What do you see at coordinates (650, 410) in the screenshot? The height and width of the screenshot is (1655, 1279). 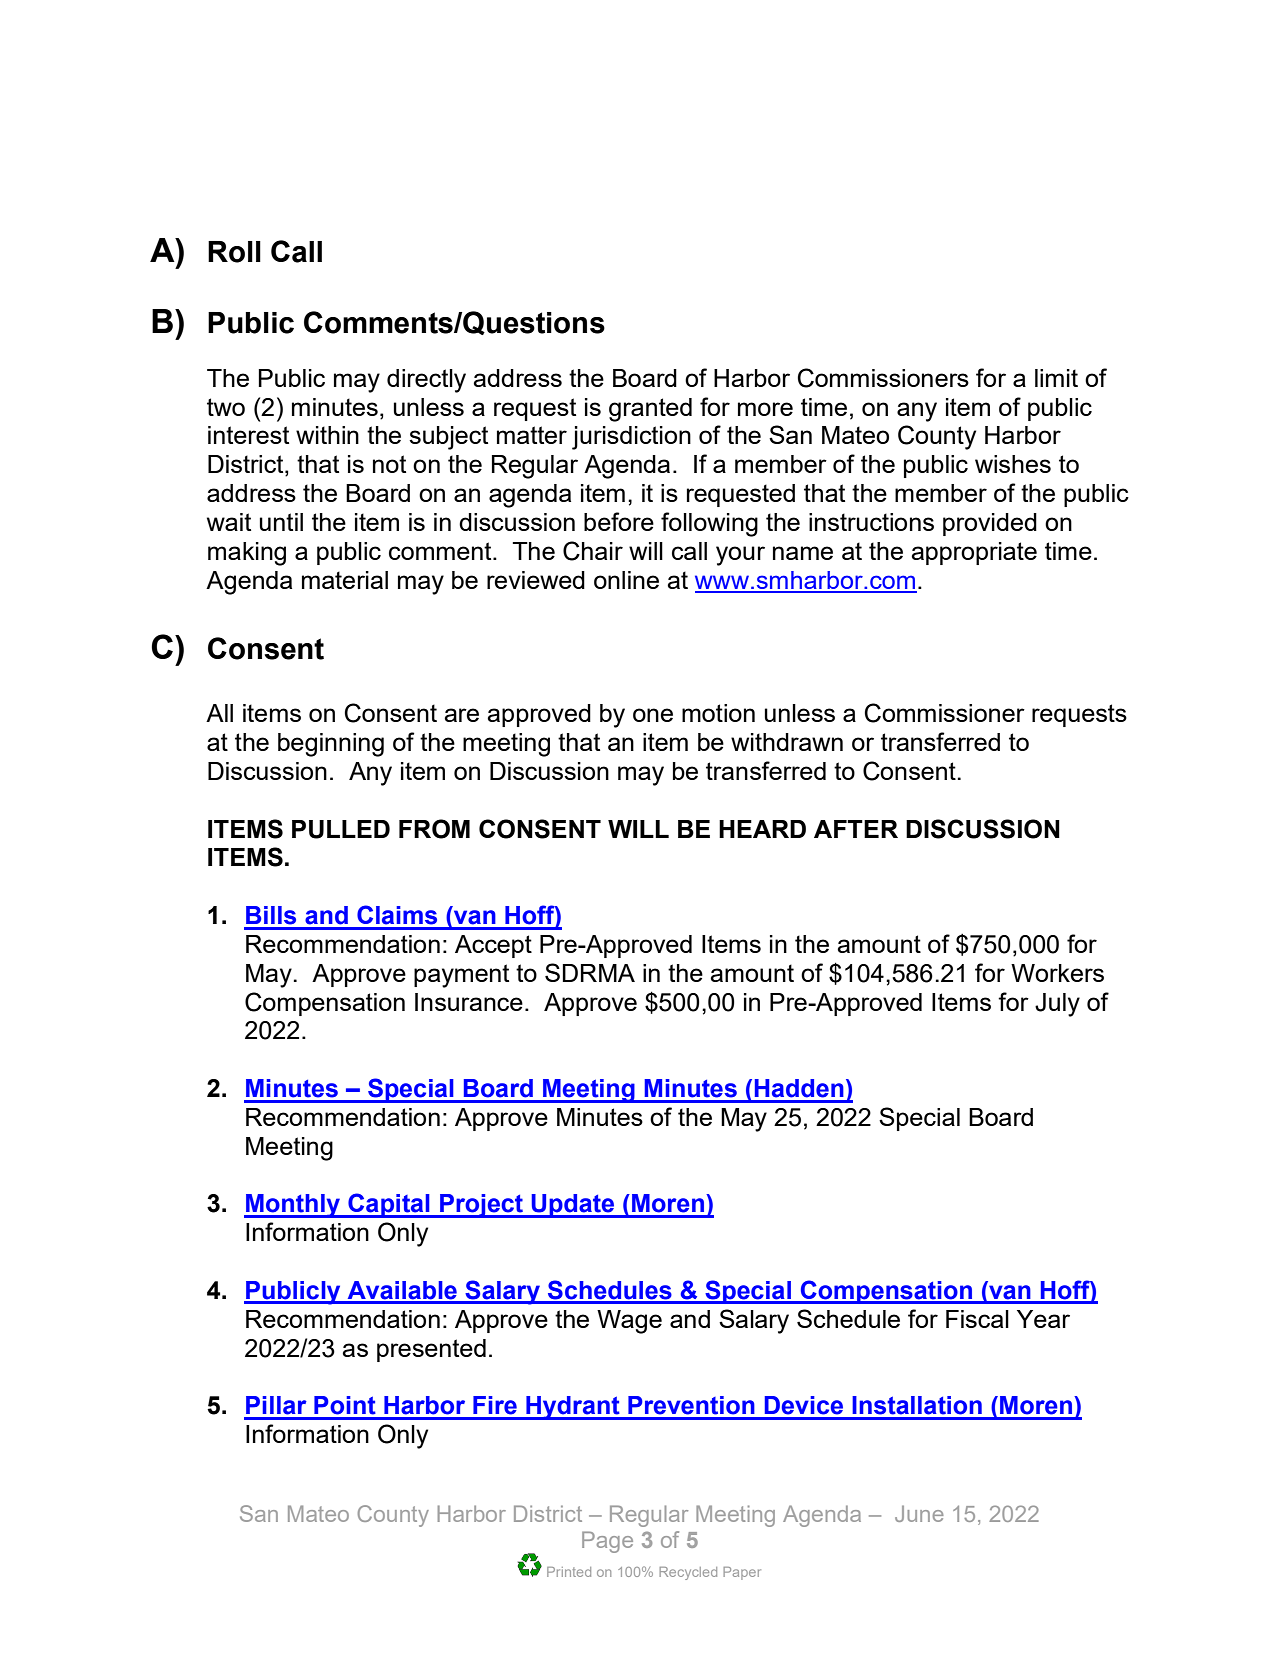 I see `granted` at bounding box center [650, 410].
